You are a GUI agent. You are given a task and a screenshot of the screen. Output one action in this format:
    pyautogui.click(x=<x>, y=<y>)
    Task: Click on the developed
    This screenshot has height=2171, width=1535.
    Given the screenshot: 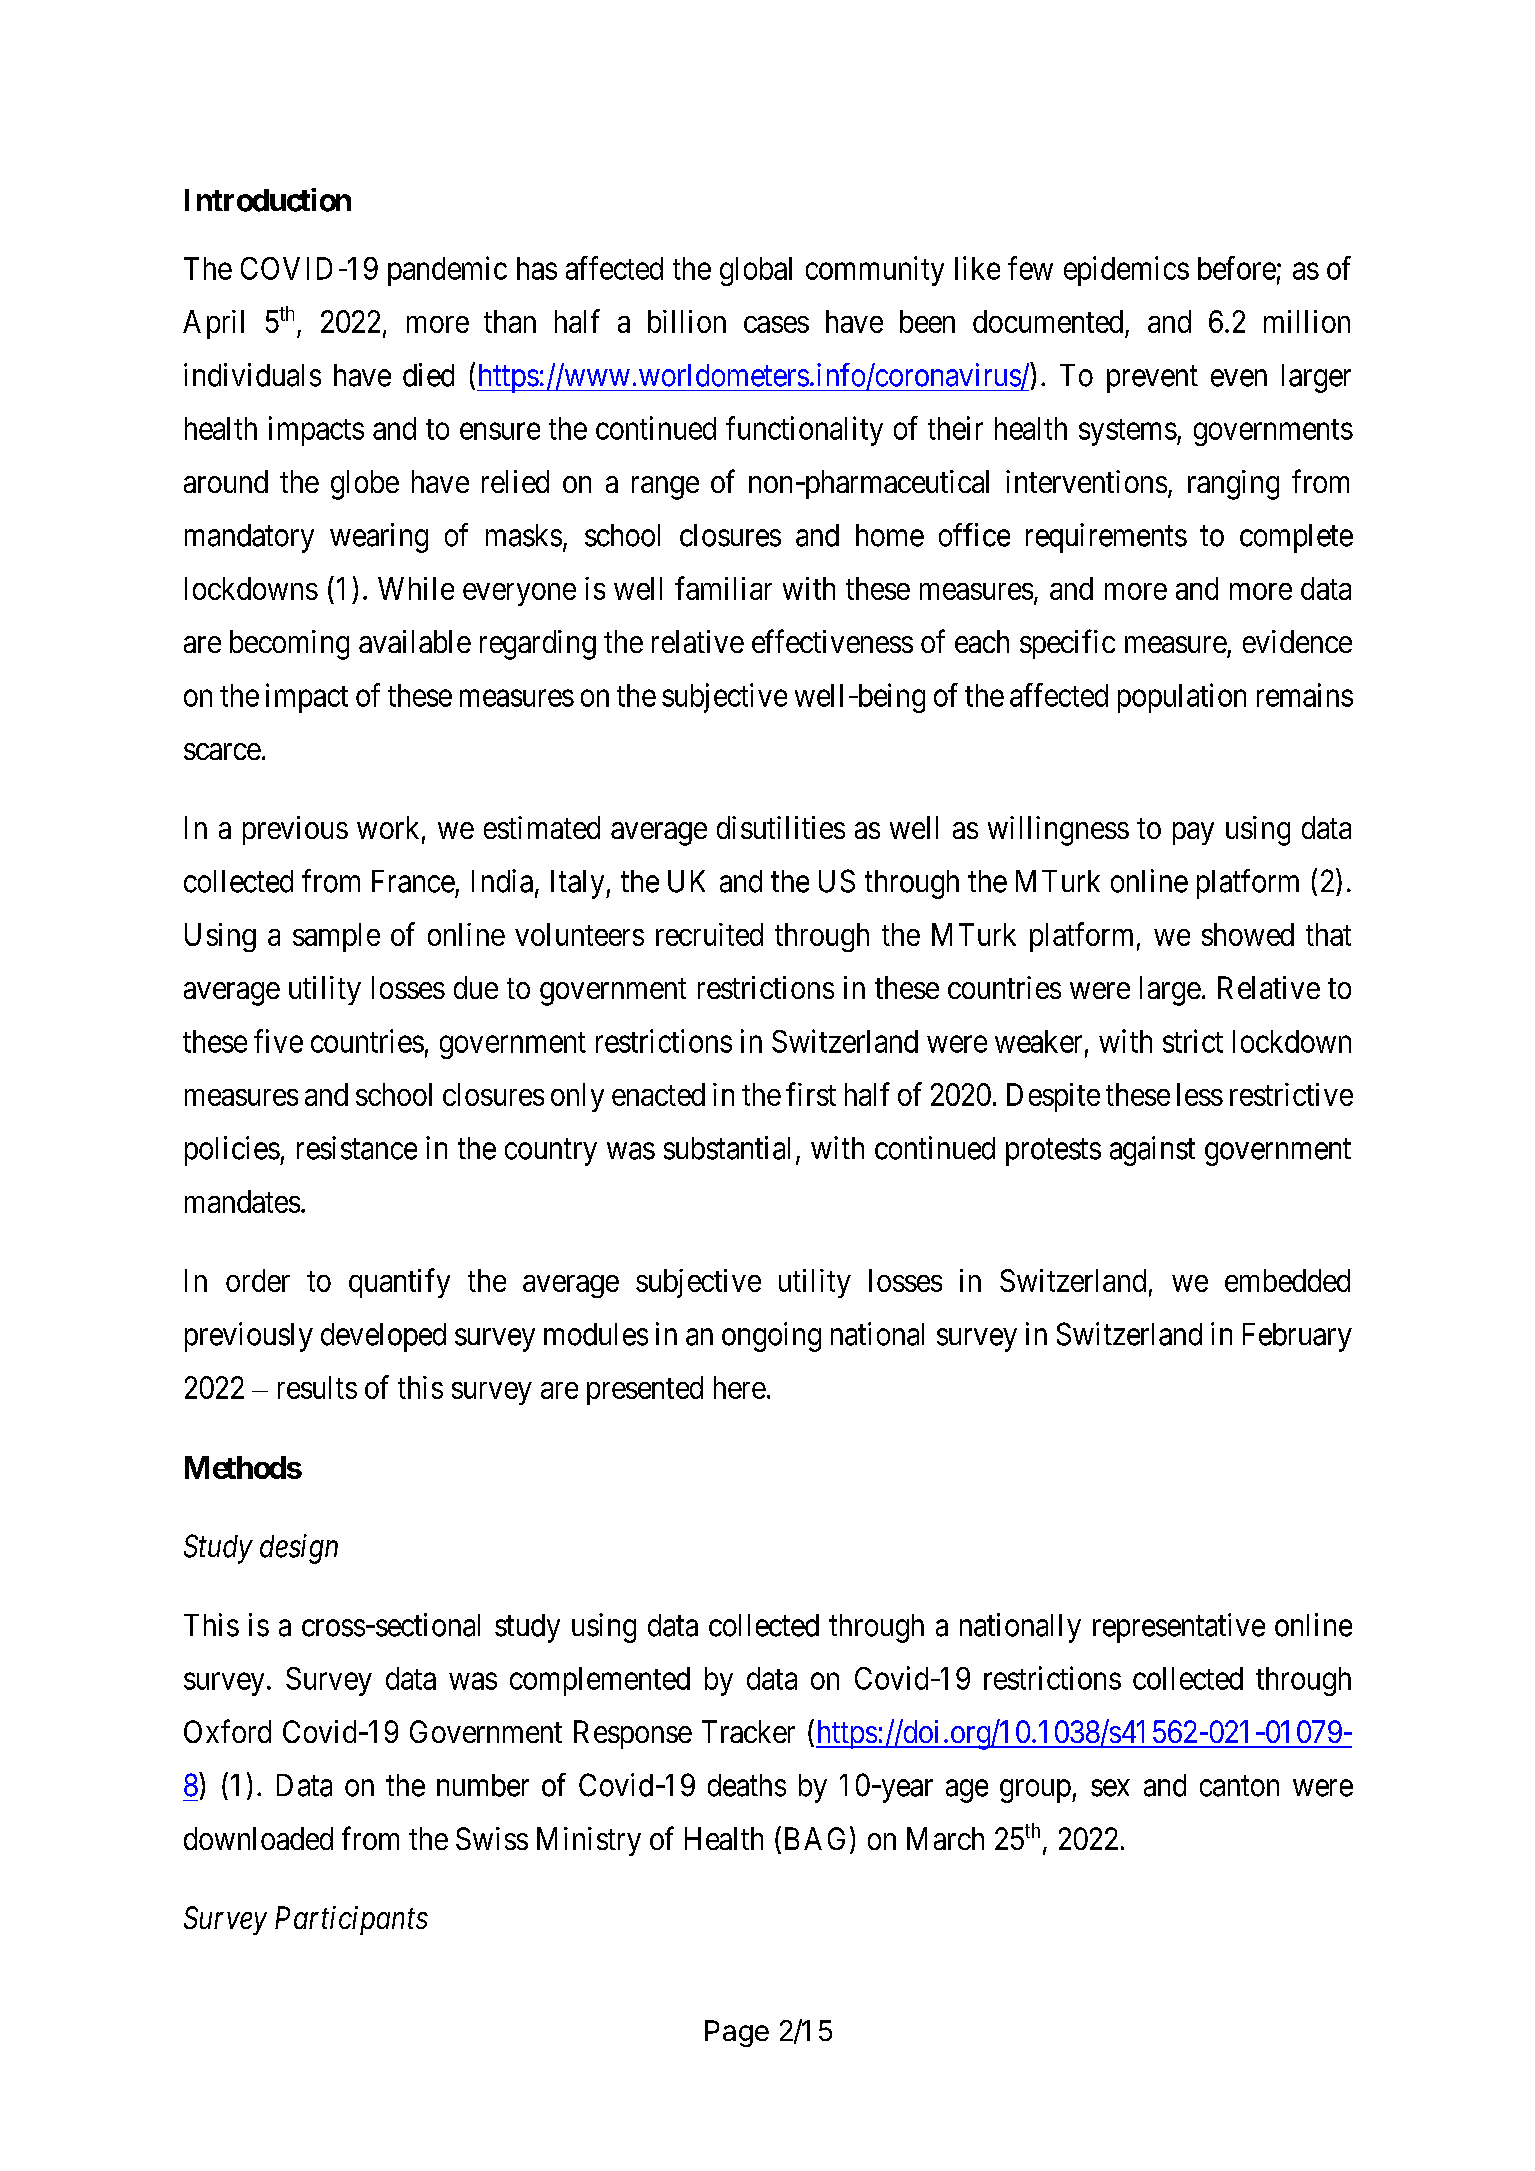 What is the action you would take?
    pyautogui.click(x=383, y=1337)
